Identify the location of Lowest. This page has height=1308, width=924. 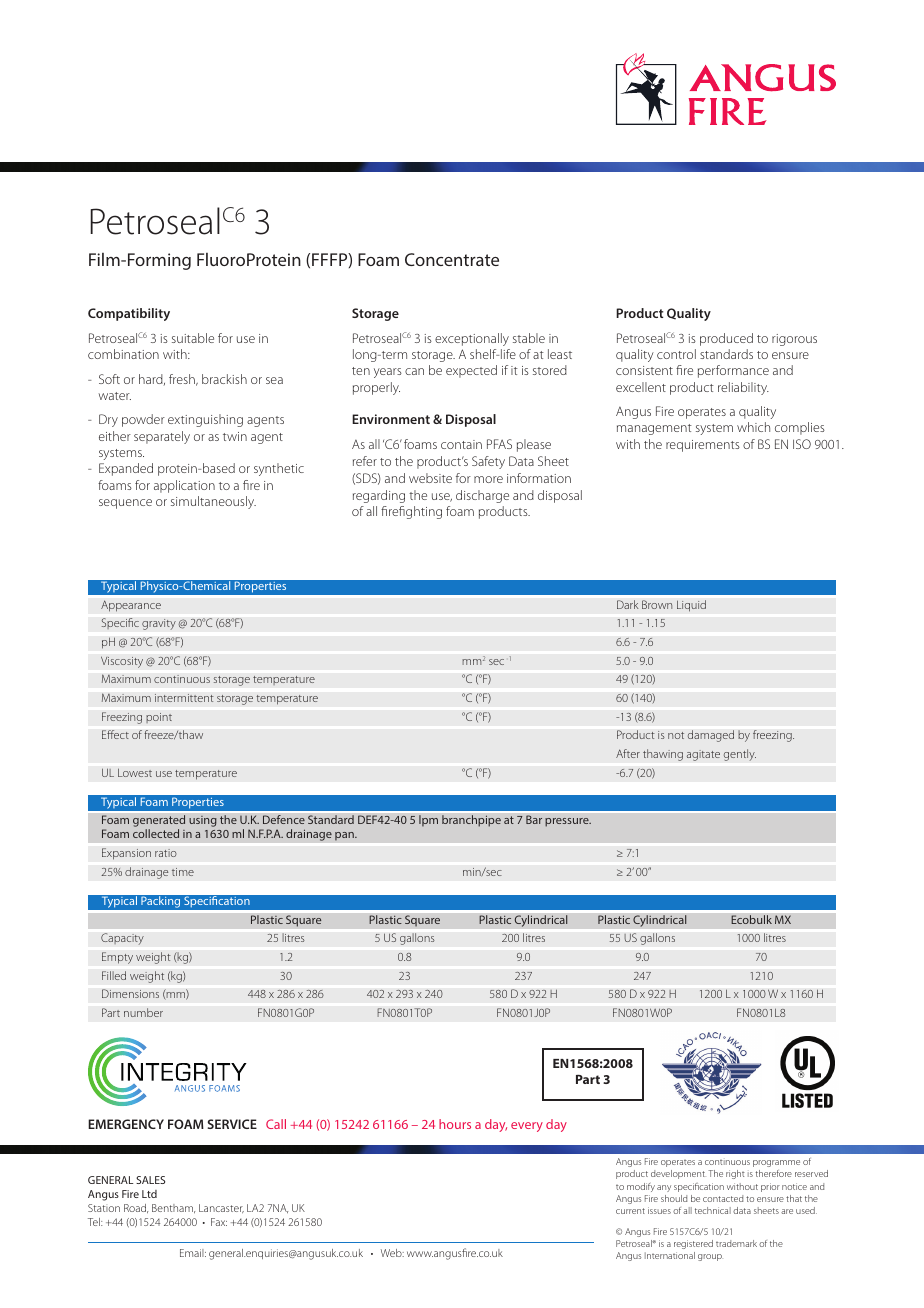
(135, 772).
